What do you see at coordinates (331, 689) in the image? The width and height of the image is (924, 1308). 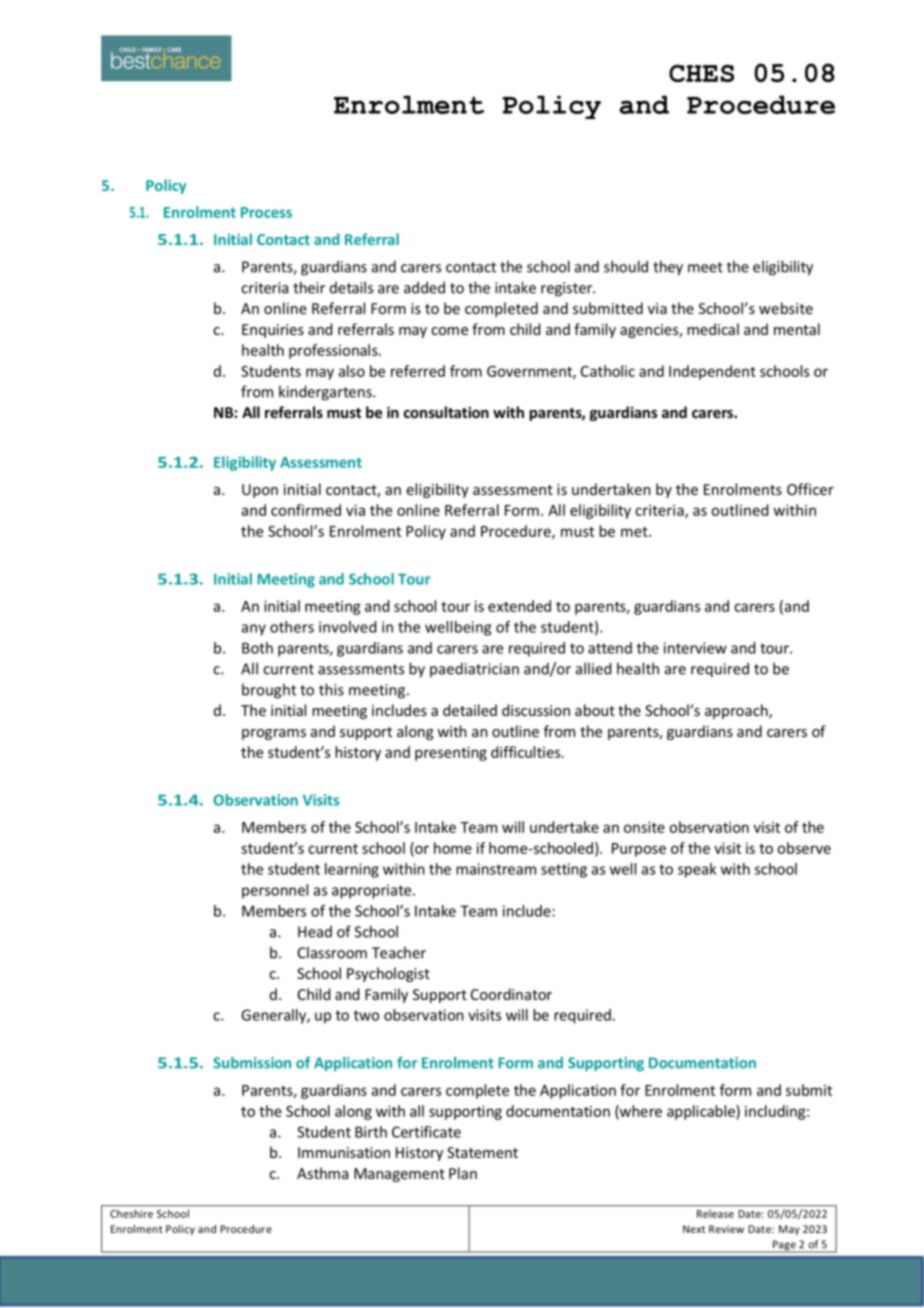 I see `this` at bounding box center [331, 689].
